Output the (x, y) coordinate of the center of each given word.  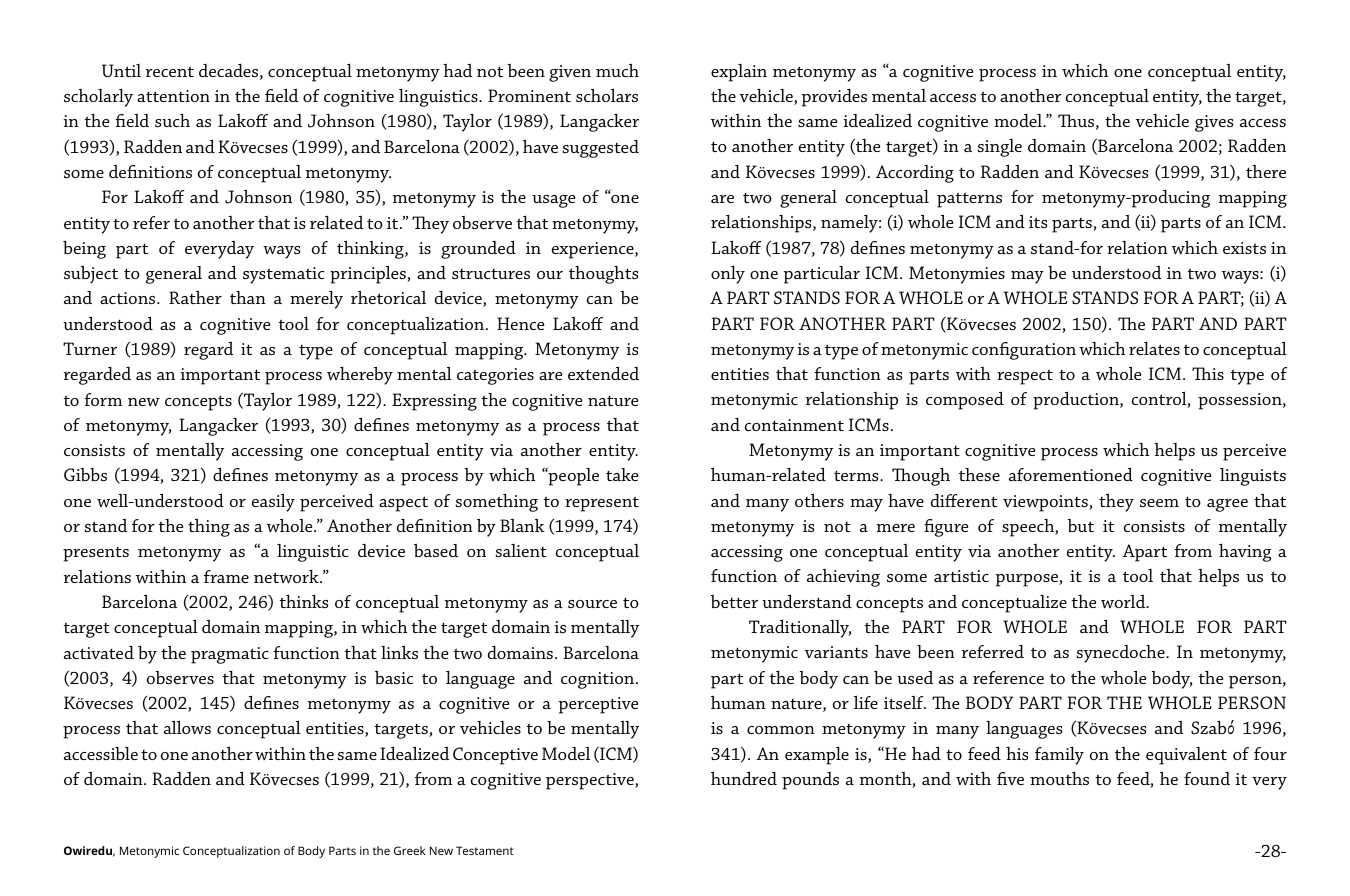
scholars (607, 95)
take (622, 474)
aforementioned (1071, 474)
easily (273, 502)
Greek (410, 850)
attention (173, 96)
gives (1214, 123)
